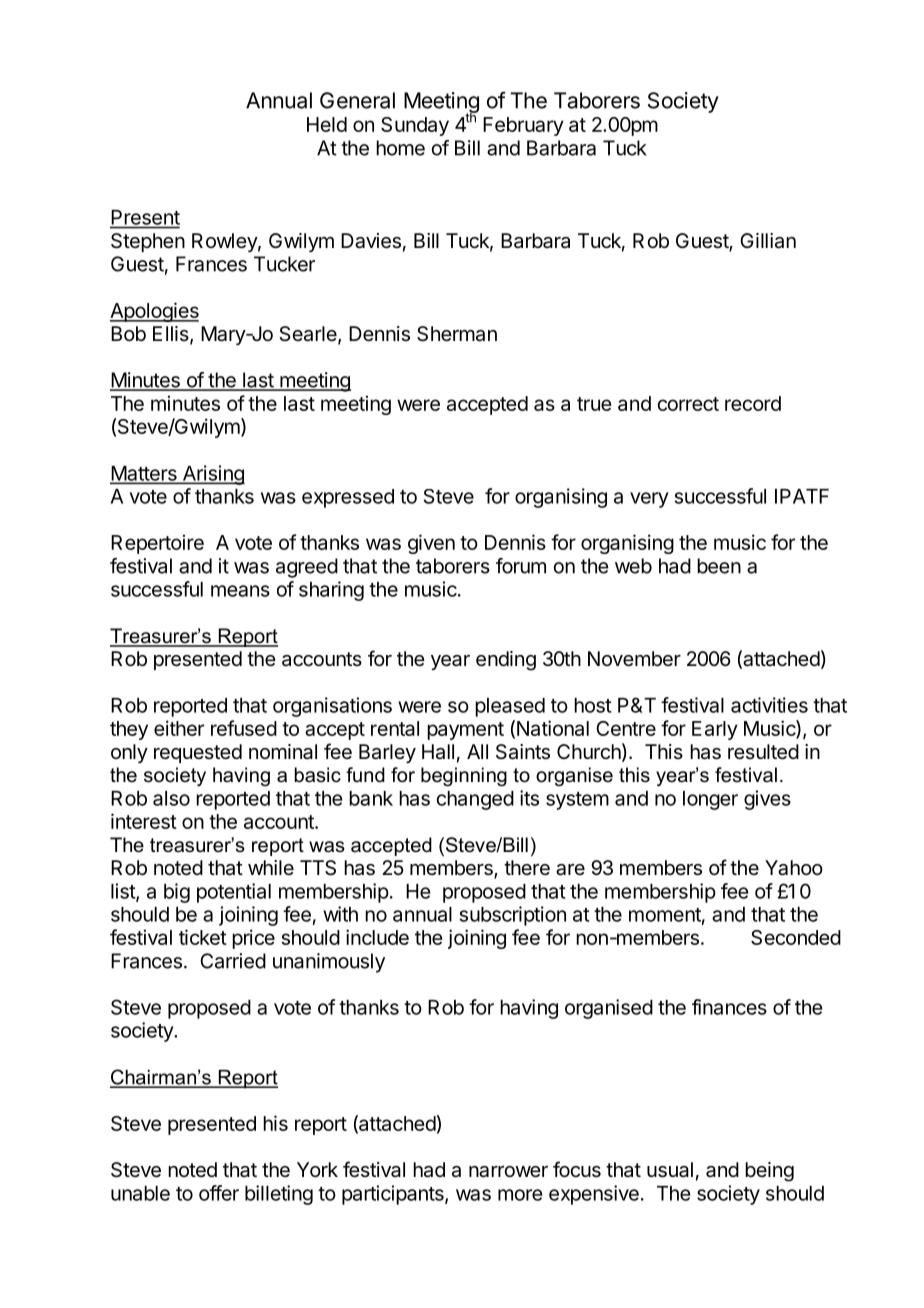 The image size is (924, 1308). Describe the element at coordinates (171, 798) in the screenshot. I see `also` at that location.
